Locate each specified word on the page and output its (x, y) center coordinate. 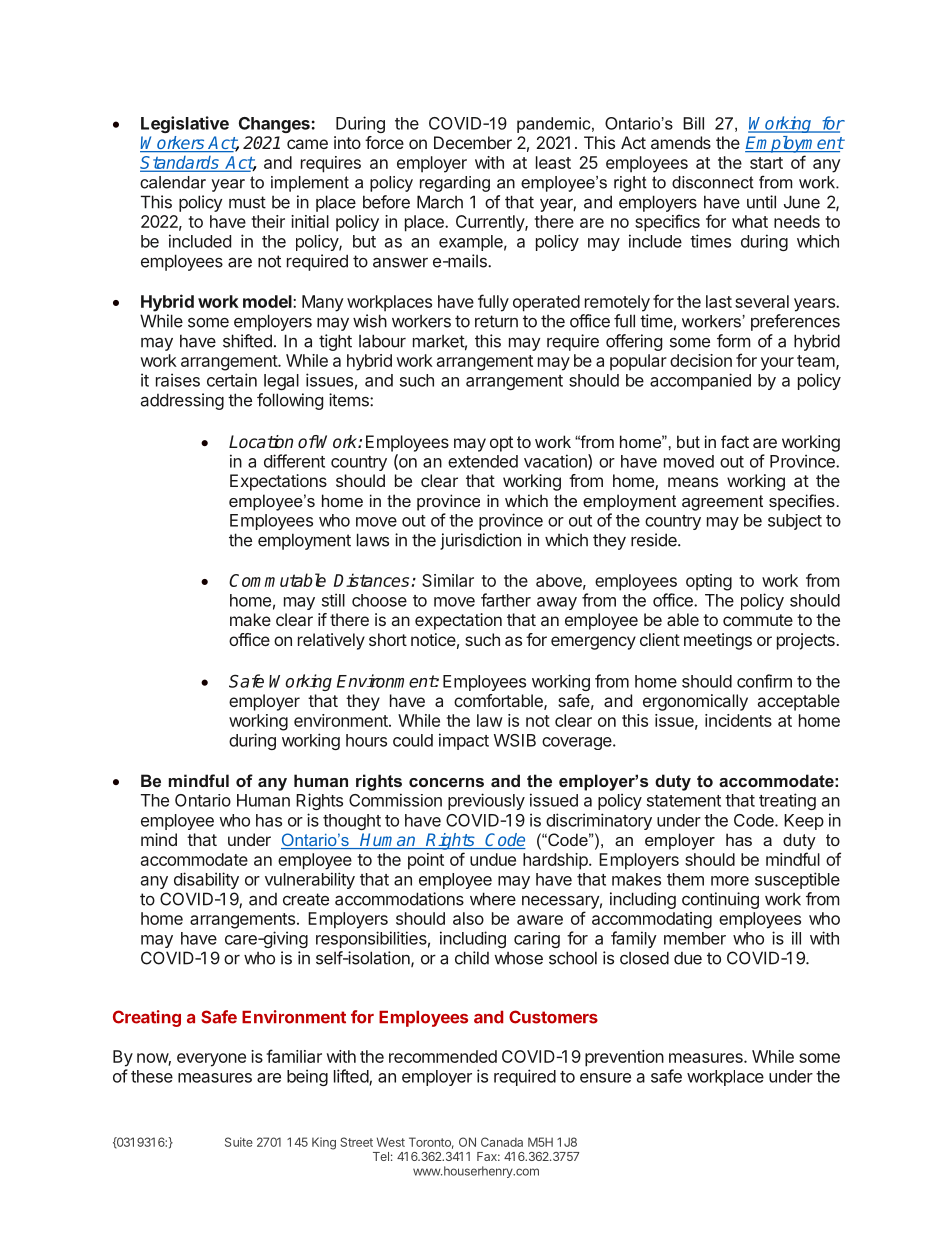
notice (433, 639)
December (473, 142)
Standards (180, 164)
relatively (331, 641)
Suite (239, 1142)
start (766, 163)
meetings (718, 641)
